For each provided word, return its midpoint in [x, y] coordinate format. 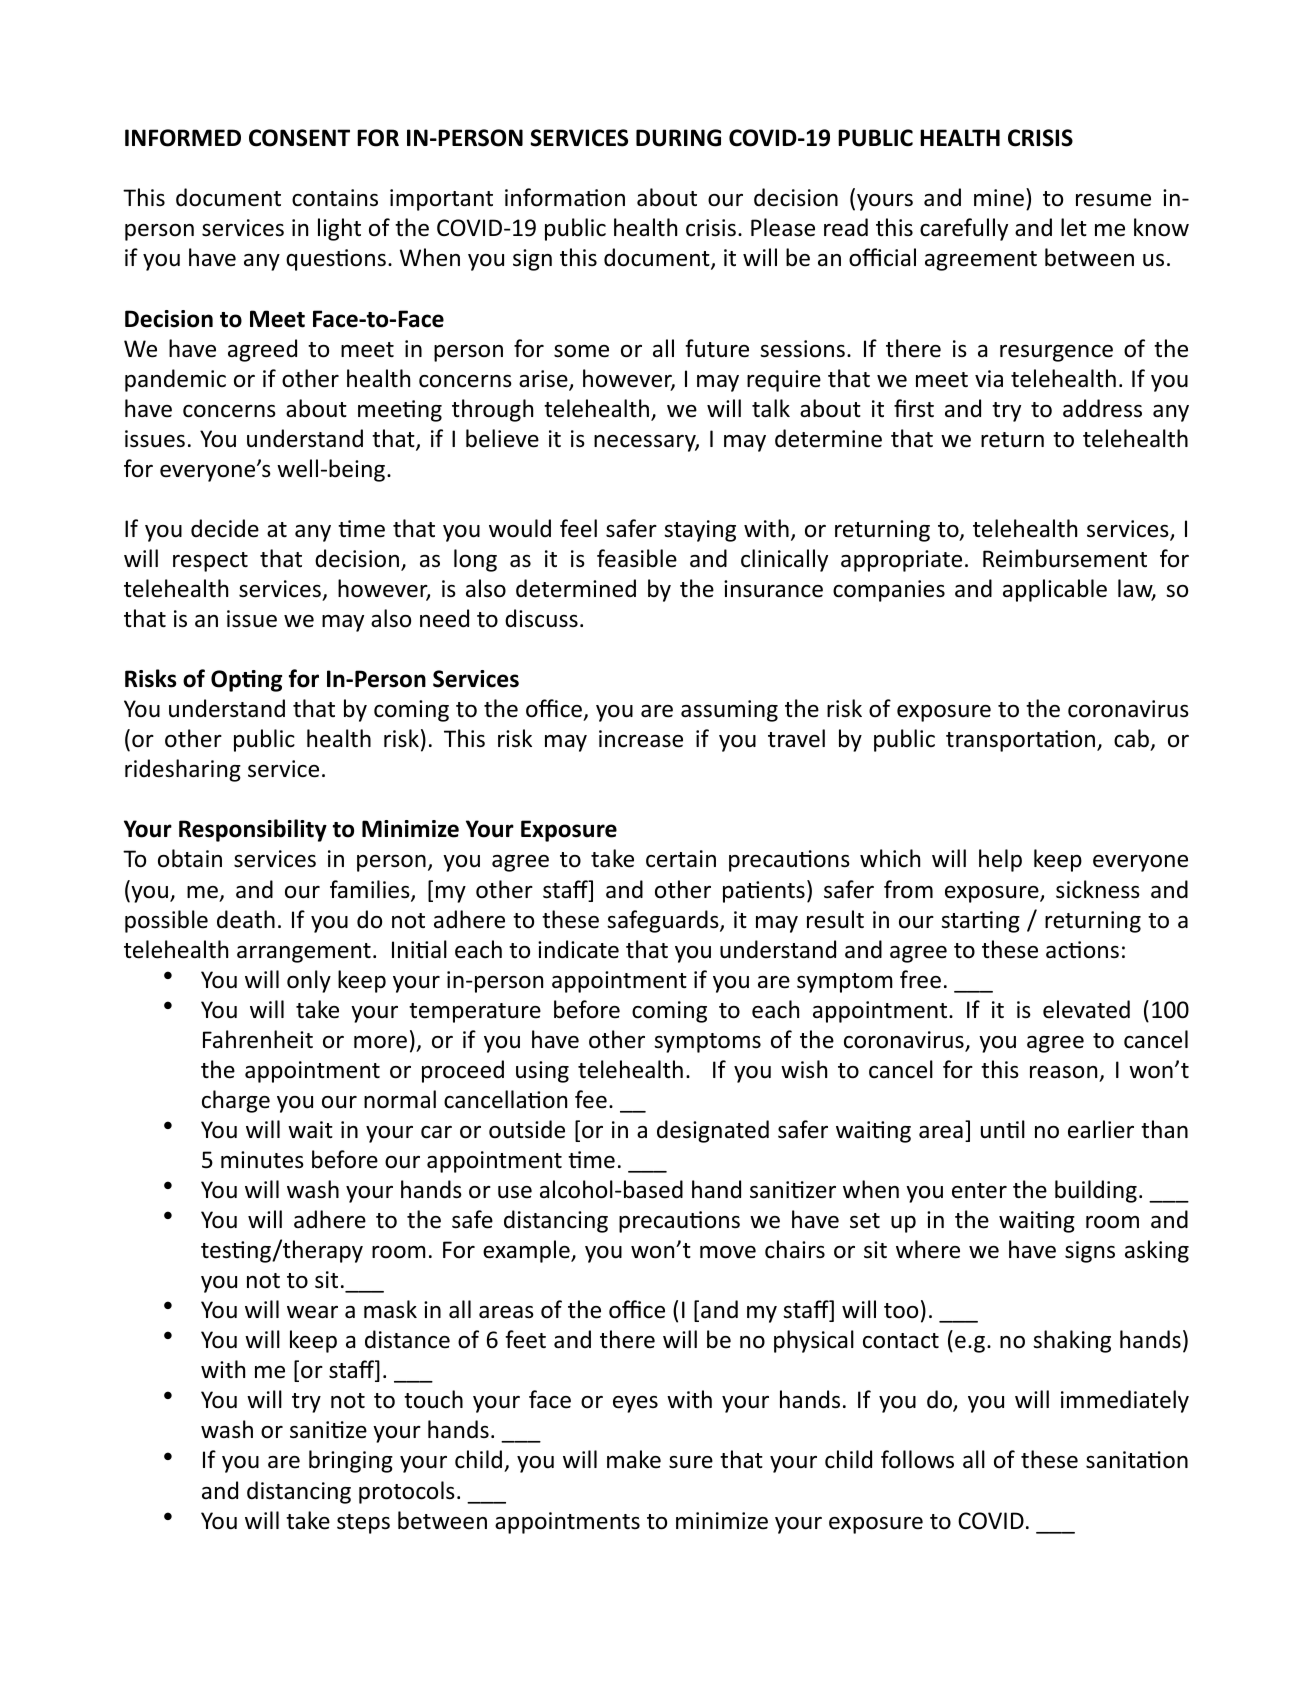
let [1074, 227]
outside [527, 1129]
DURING [678, 138]
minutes [262, 1160]
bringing [351, 1461]
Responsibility [253, 830]
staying [700, 531]
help [1000, 860]
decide [225, 528]
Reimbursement [1065, 558]
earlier [1101, 1129]
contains [335, 198]
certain [681, 859]
